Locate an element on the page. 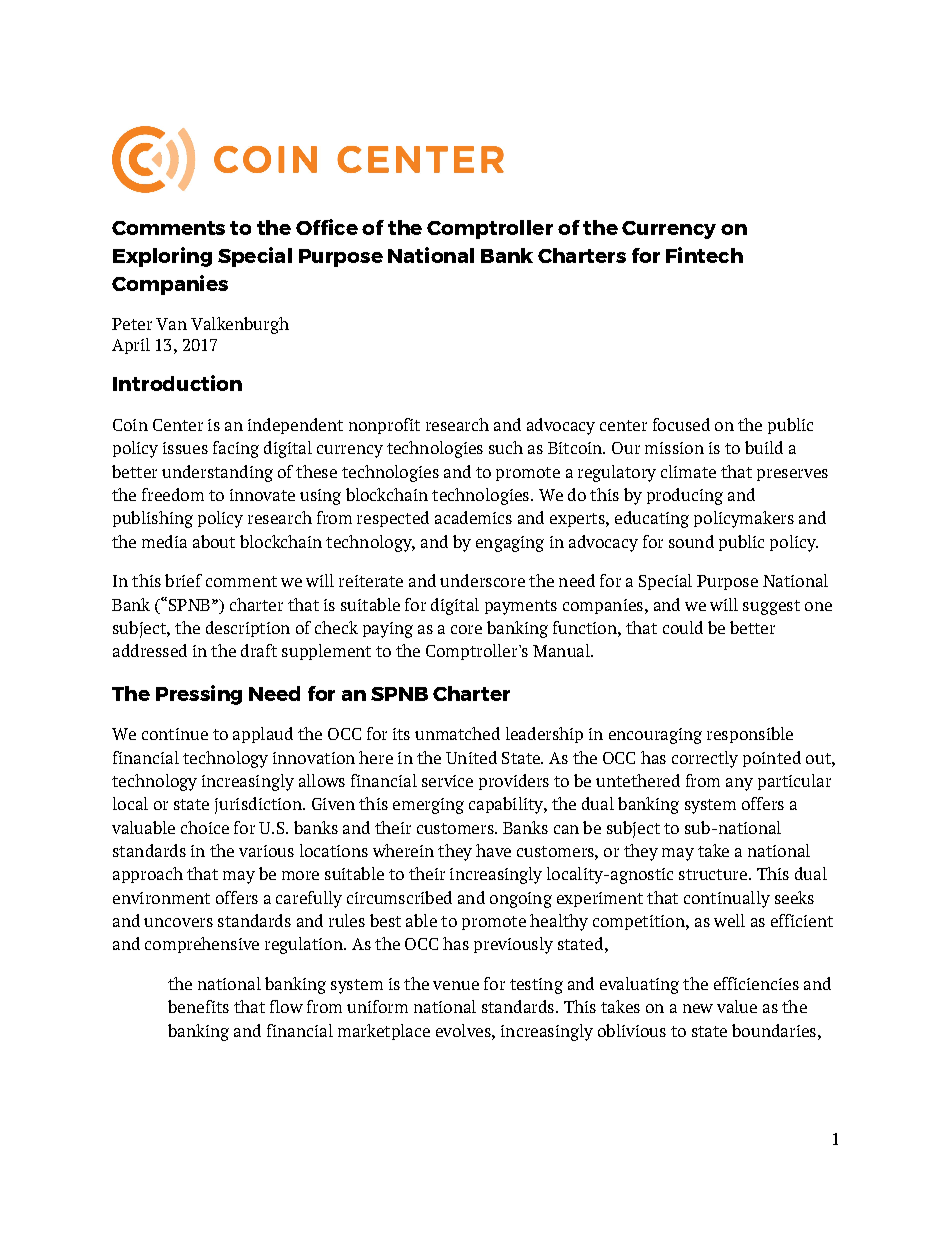 This page has width=952, height=1233. benefits is located at coordinates (198, 1006).
